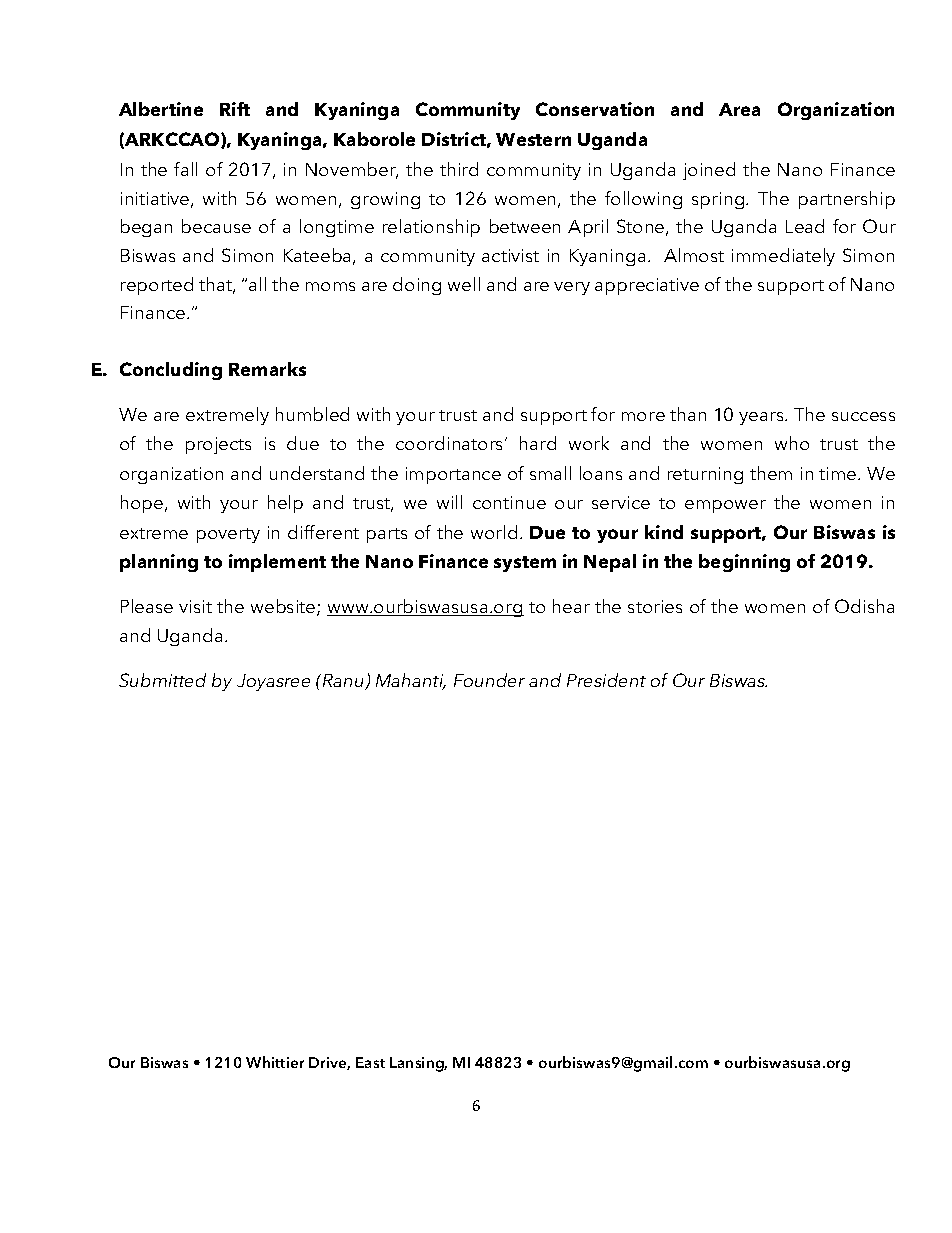  Describe the element at coordinates (739, 109) in the document. I see `Area` at that location.
